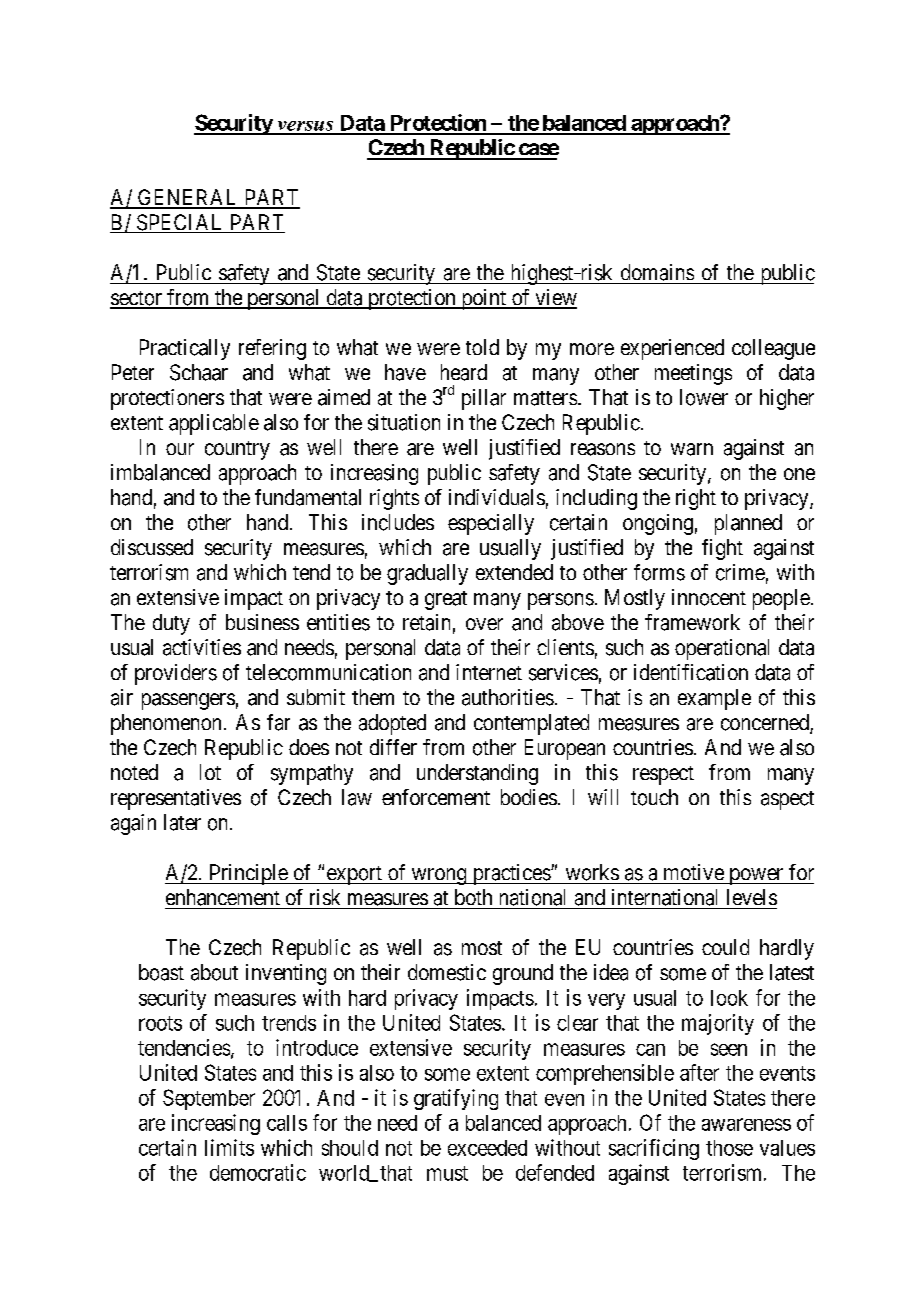  I want to click on could, so click(725, 947).
